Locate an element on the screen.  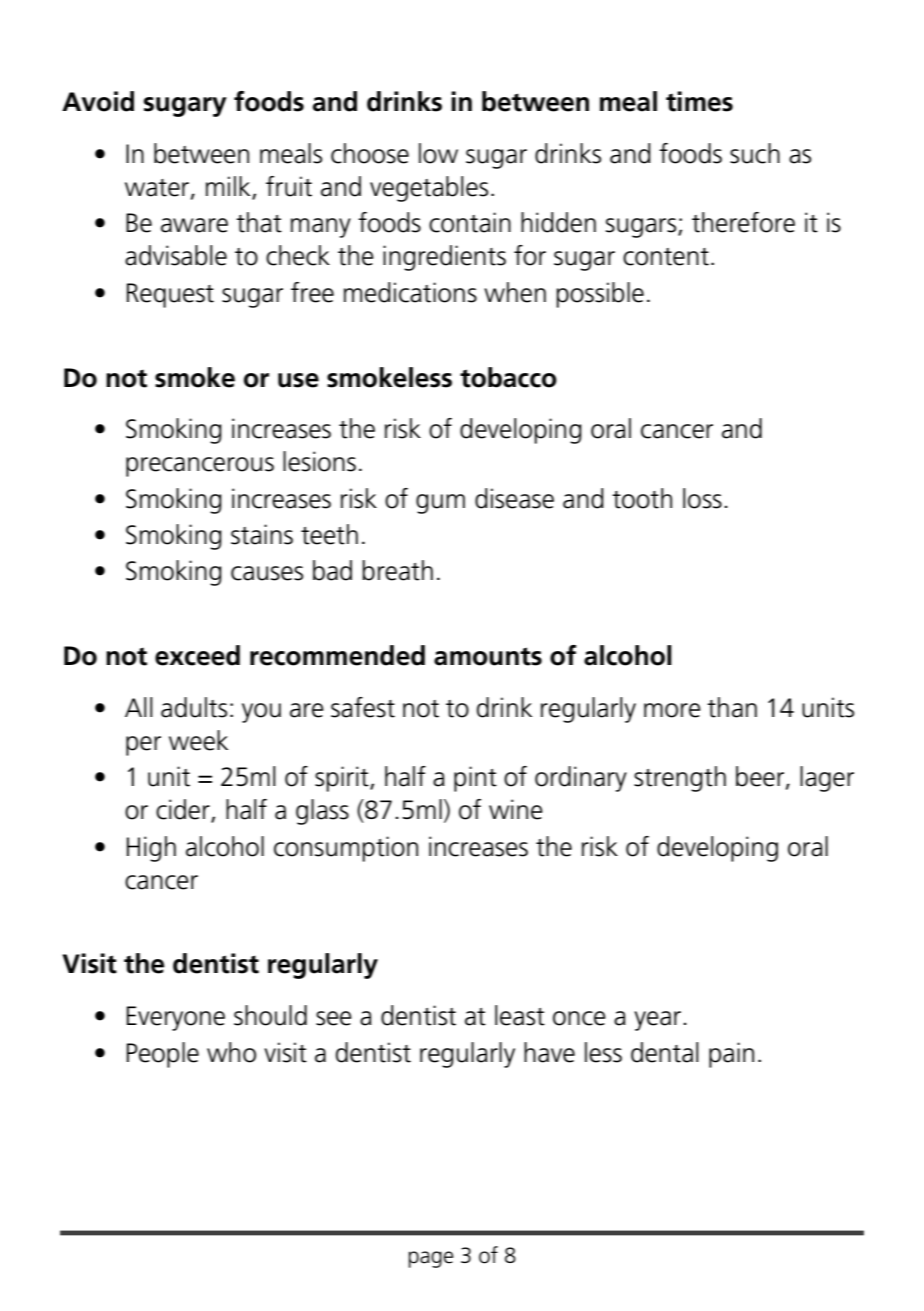
pain is located at coordinates (731, 1055).
